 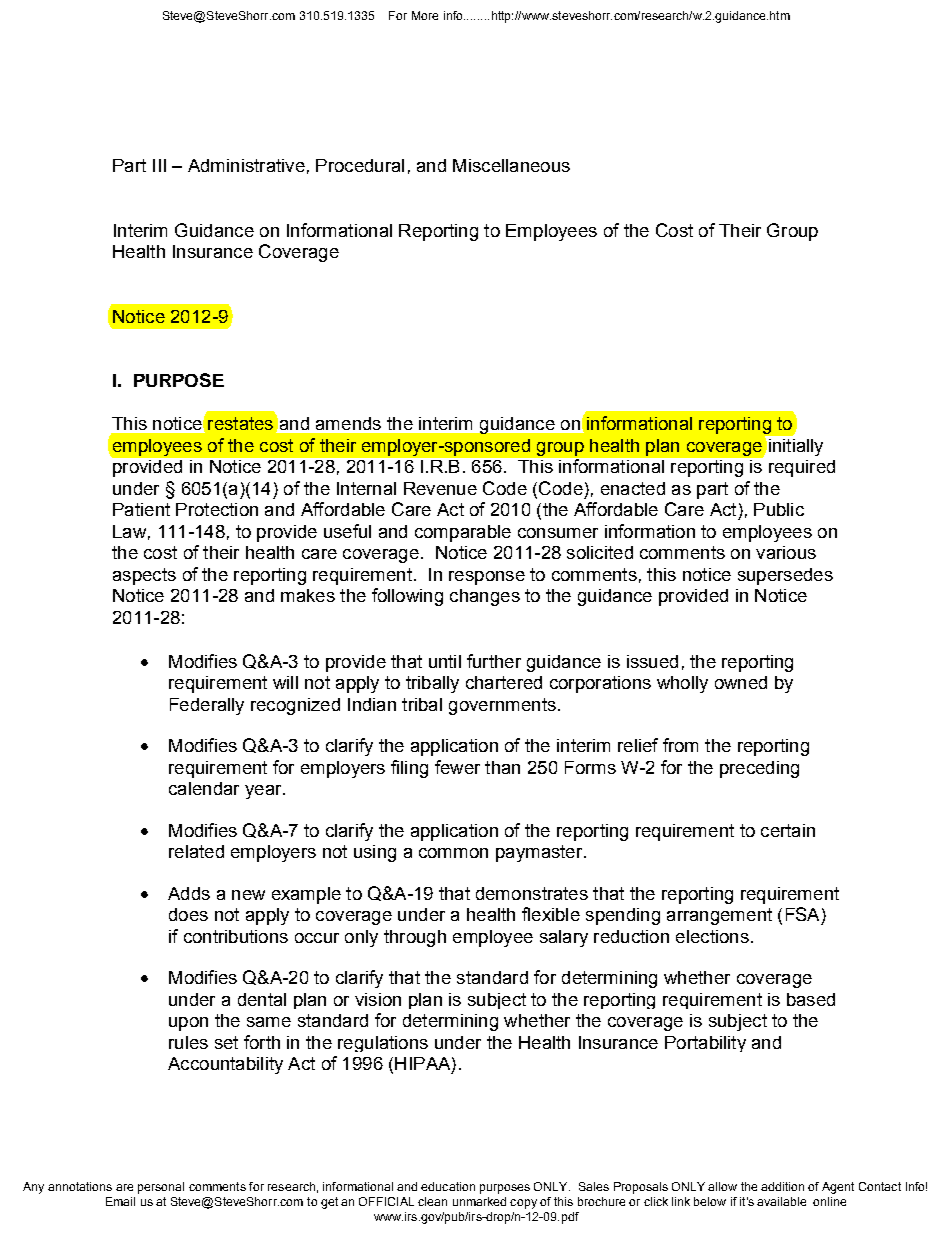 What do you see at coordinates (796, 447) in the screenshot?
I see `initially` at bounding box center [796, 447].
